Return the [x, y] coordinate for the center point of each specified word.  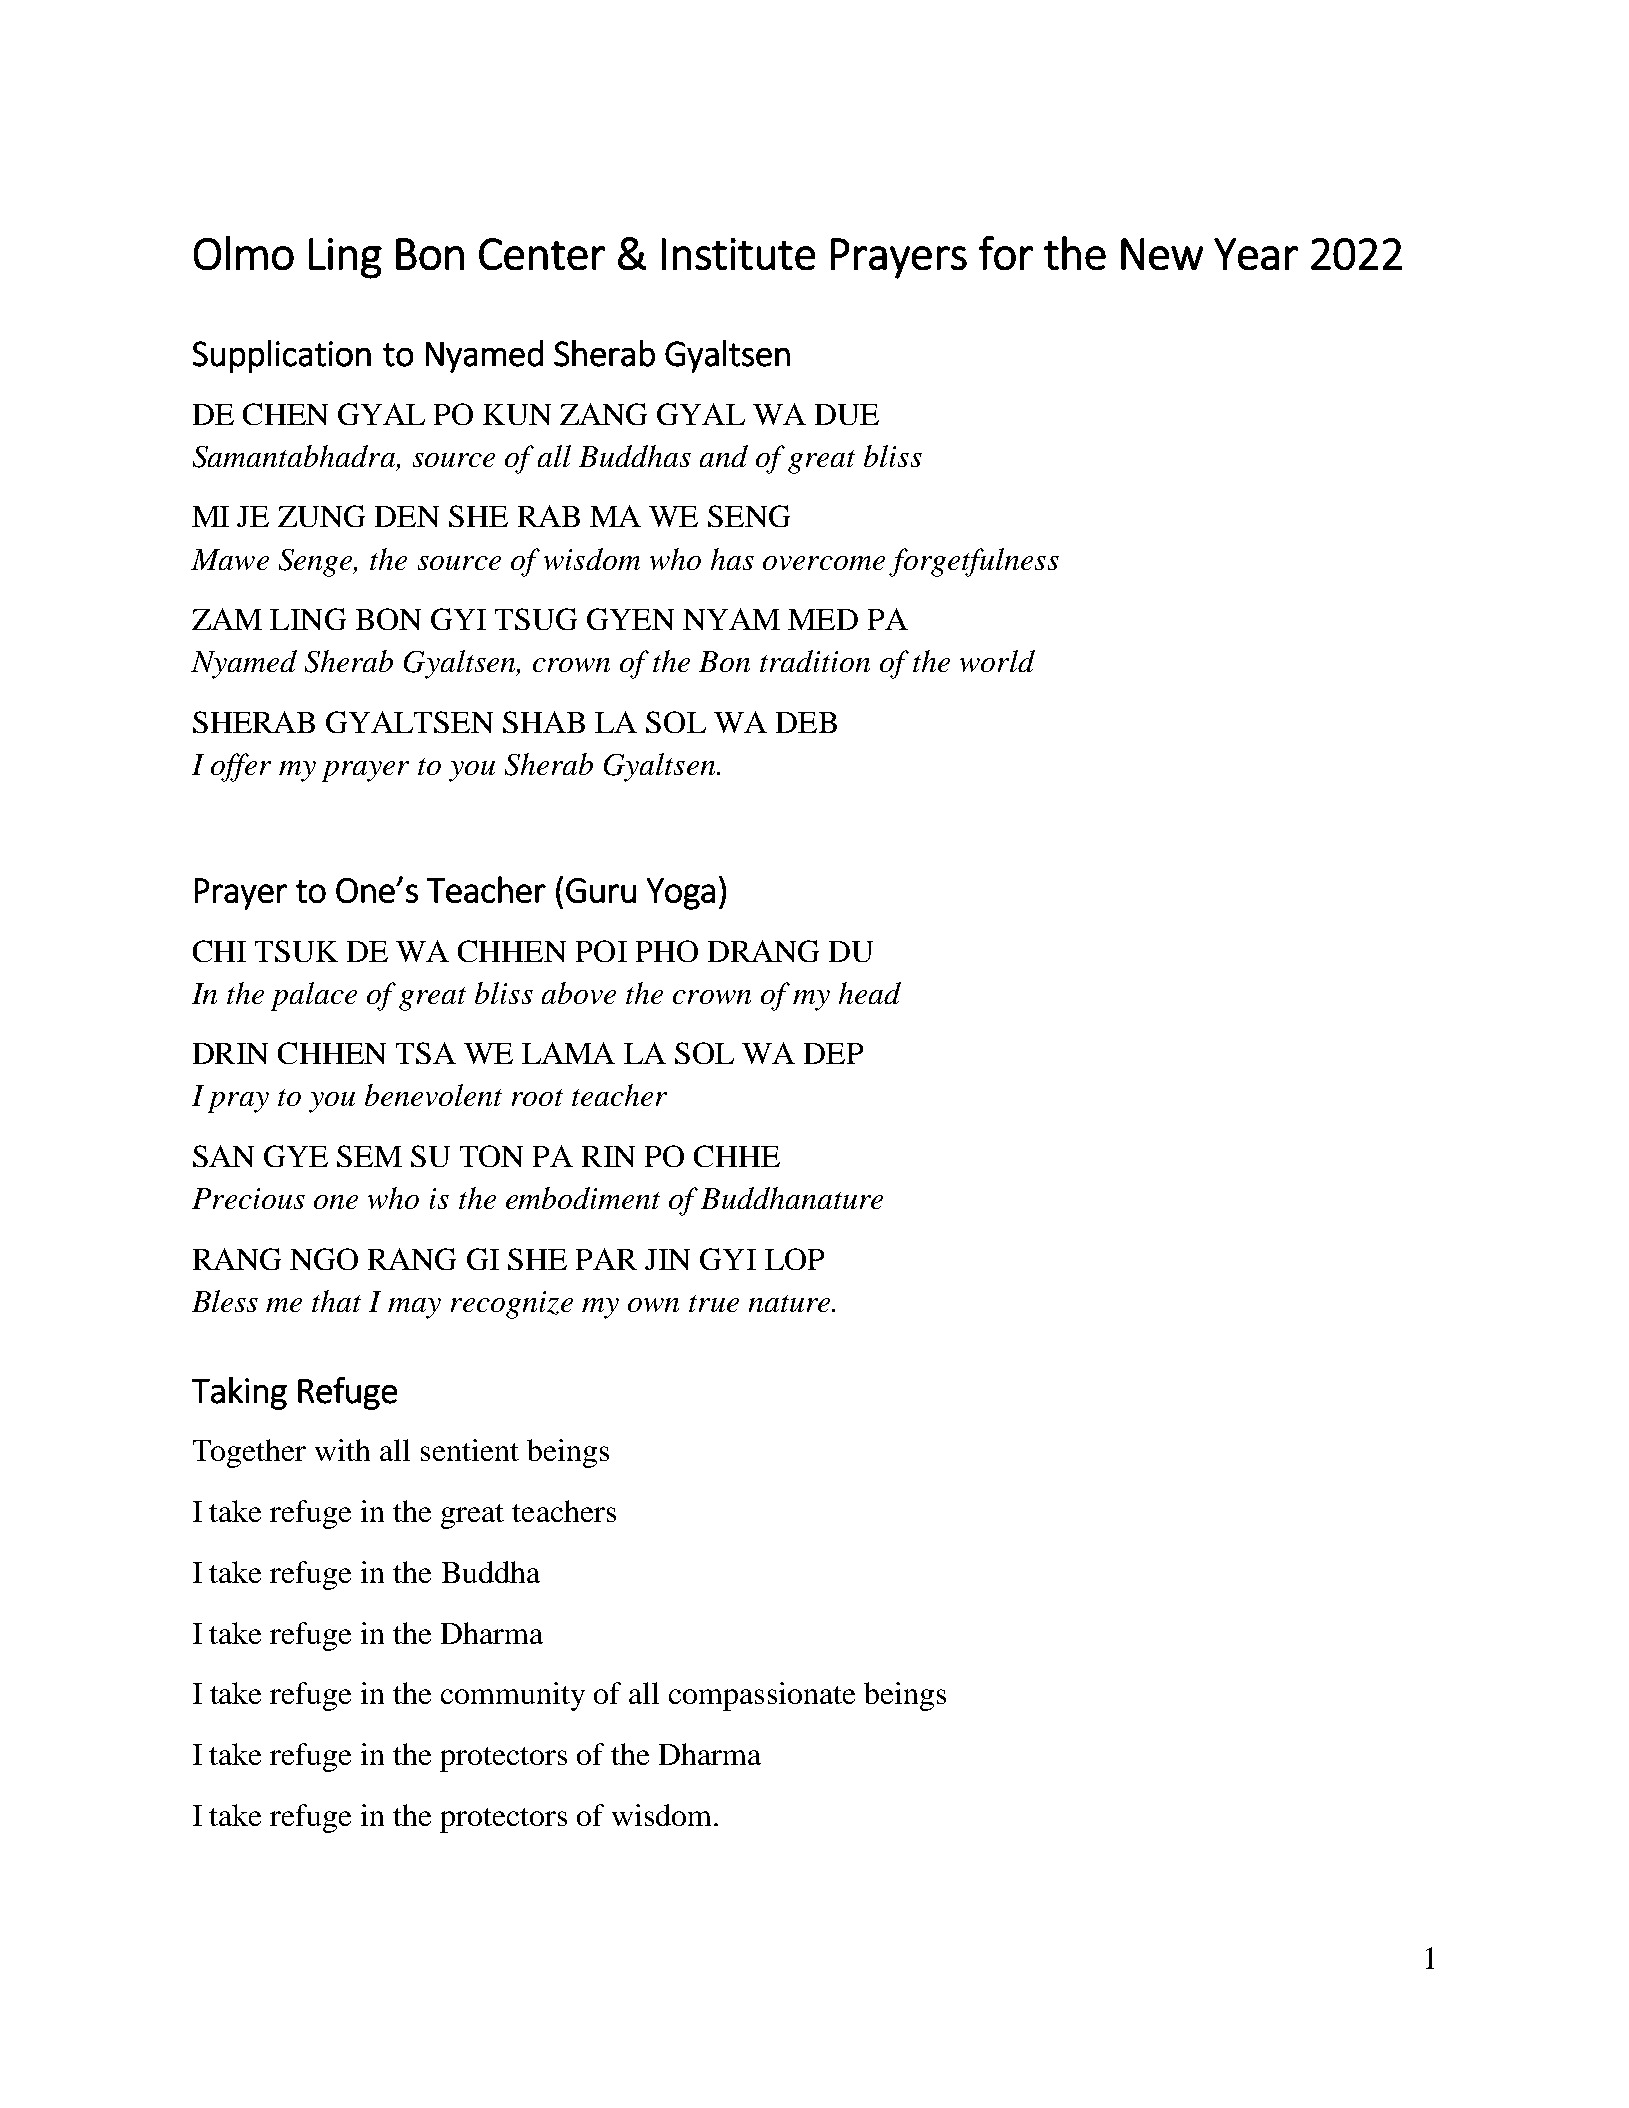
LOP [794, 1259]
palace [314, 996]
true [714, 1303]
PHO [667, 951]
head [870, 993]
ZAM [227, 619]
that [336, 1301]
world [997, 661]
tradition [815, 661]
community [513, 1696]
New [1162, 254]
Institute [738, 254]
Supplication [282, 356]
